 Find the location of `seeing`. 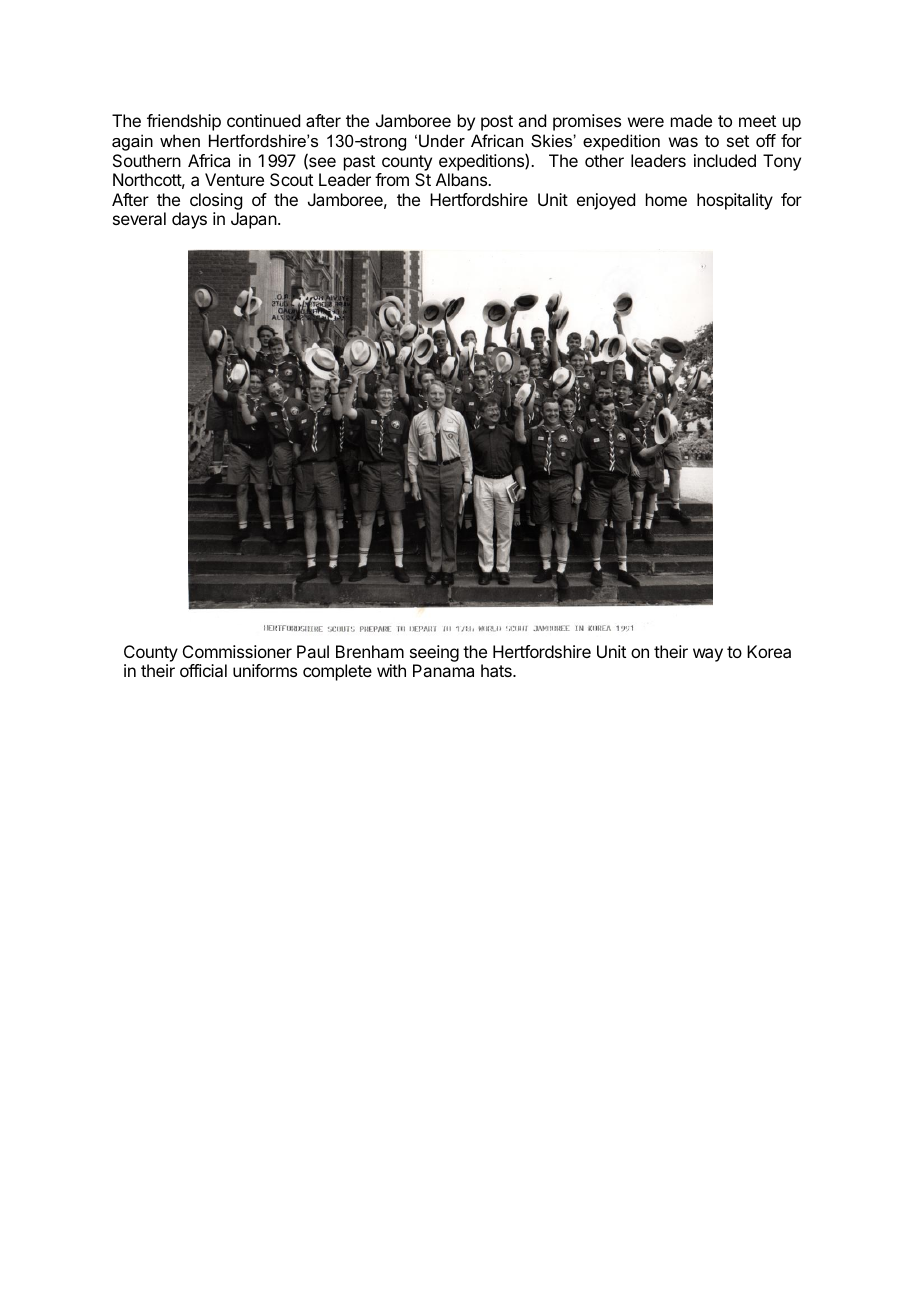

seeing is located at coordinates (434, 655).
